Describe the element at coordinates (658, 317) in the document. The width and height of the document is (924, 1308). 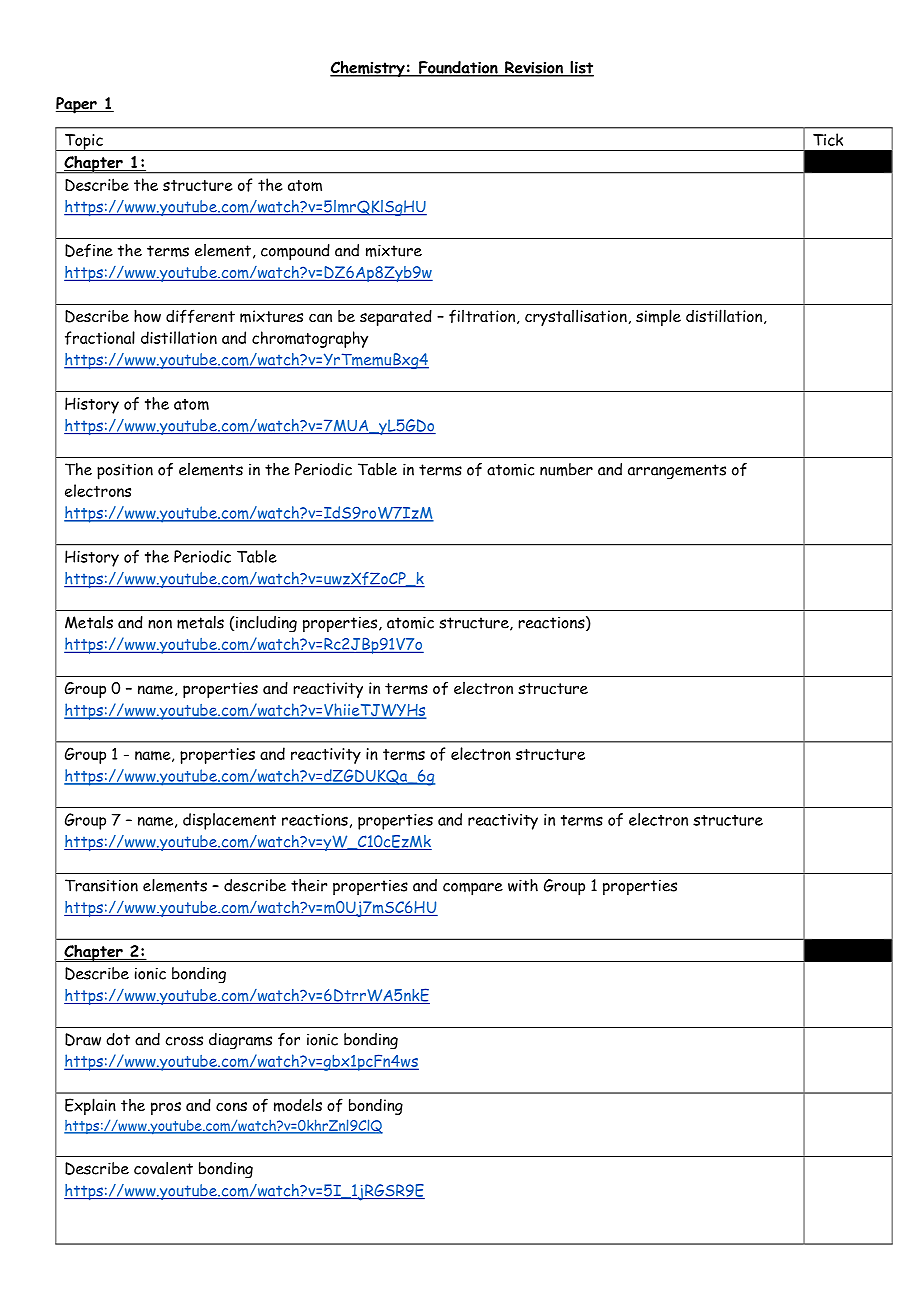
I see `simple` at that location.
